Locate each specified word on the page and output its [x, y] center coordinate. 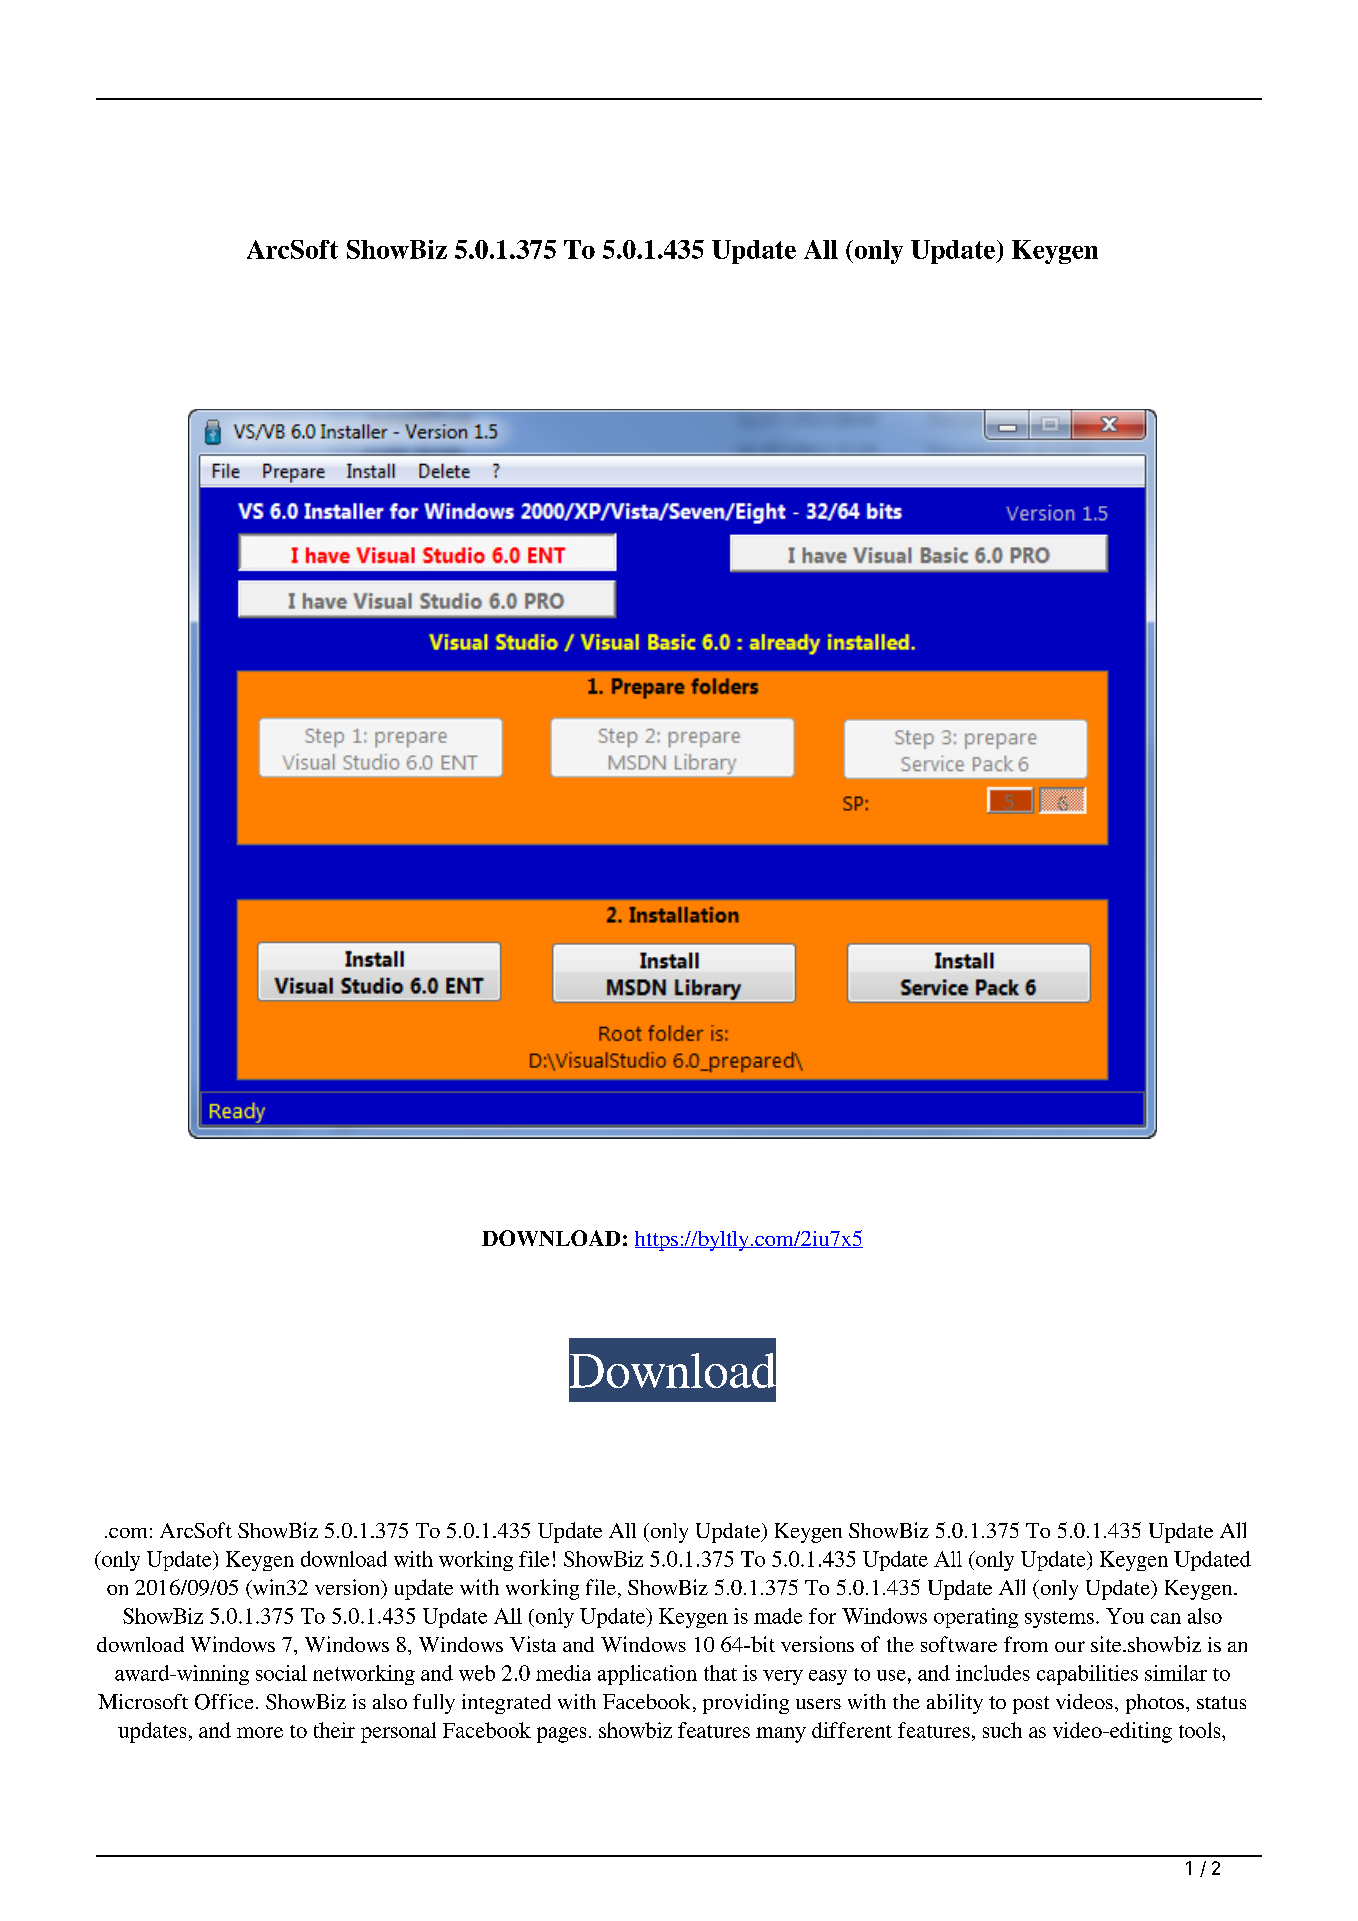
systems [1059, 1619]
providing [746, 1704]
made [778, 1616]
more [260, 1732]
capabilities [1087, 1675]
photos [1156, 1704]
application [647, 1675]
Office [224, 1702]
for [822, 1616]
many [781, 1735]
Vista [533, 1644]
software [959, 1644]
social [281, 1673]
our [1070, 1646]
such [1002, 1730]
